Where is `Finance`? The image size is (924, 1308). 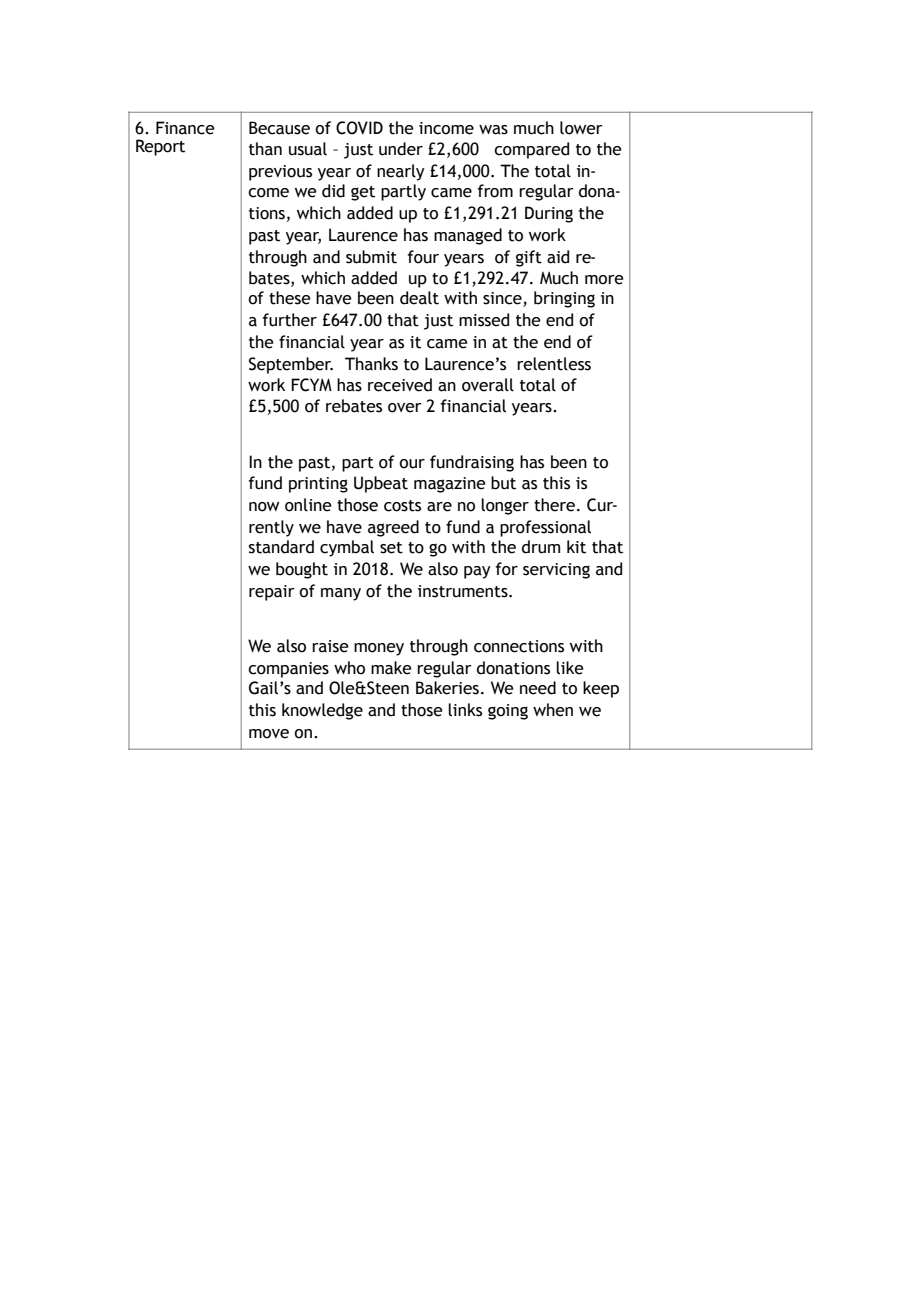 Finance is located at coordinates (185, 128).
